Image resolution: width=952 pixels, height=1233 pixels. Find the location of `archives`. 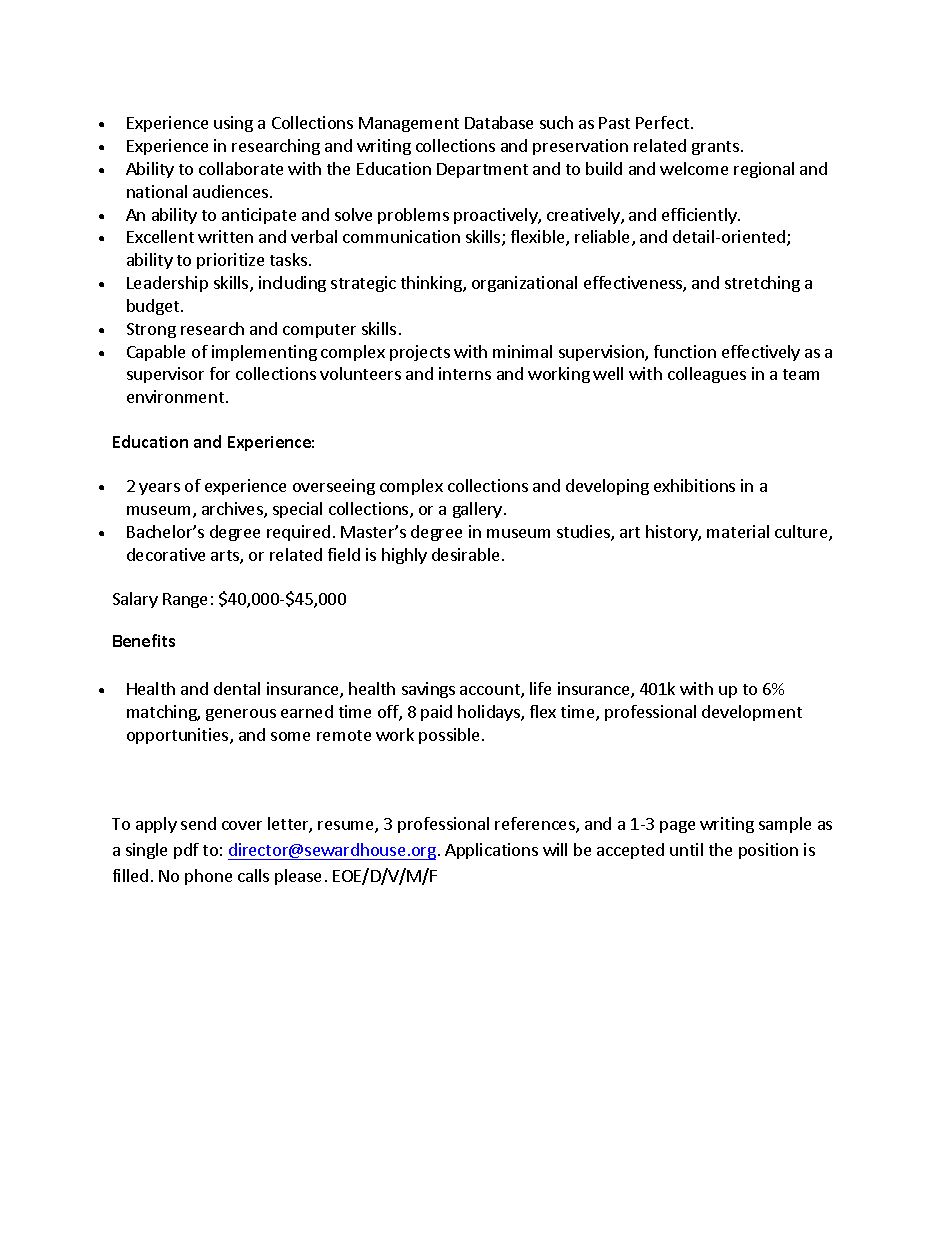

archives is located at coordinates (233, 510).
